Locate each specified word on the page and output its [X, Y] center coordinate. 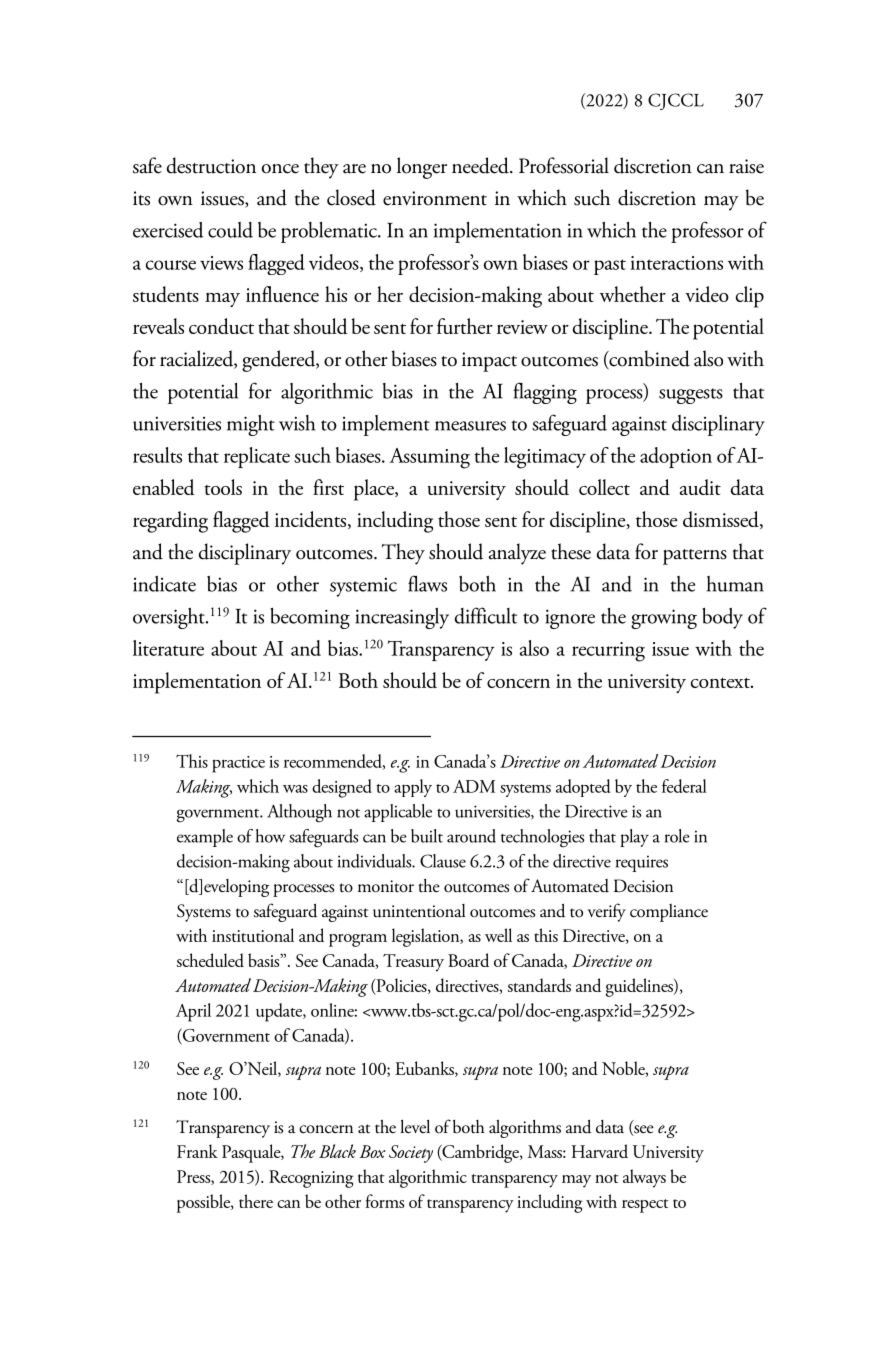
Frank [197, 1151]
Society [411, 1154]
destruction [211, 165]
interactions [676, 263]
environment [435, 198]
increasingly [402, 618]
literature [168, 648]
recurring [608, 652]
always [644, 1178]
